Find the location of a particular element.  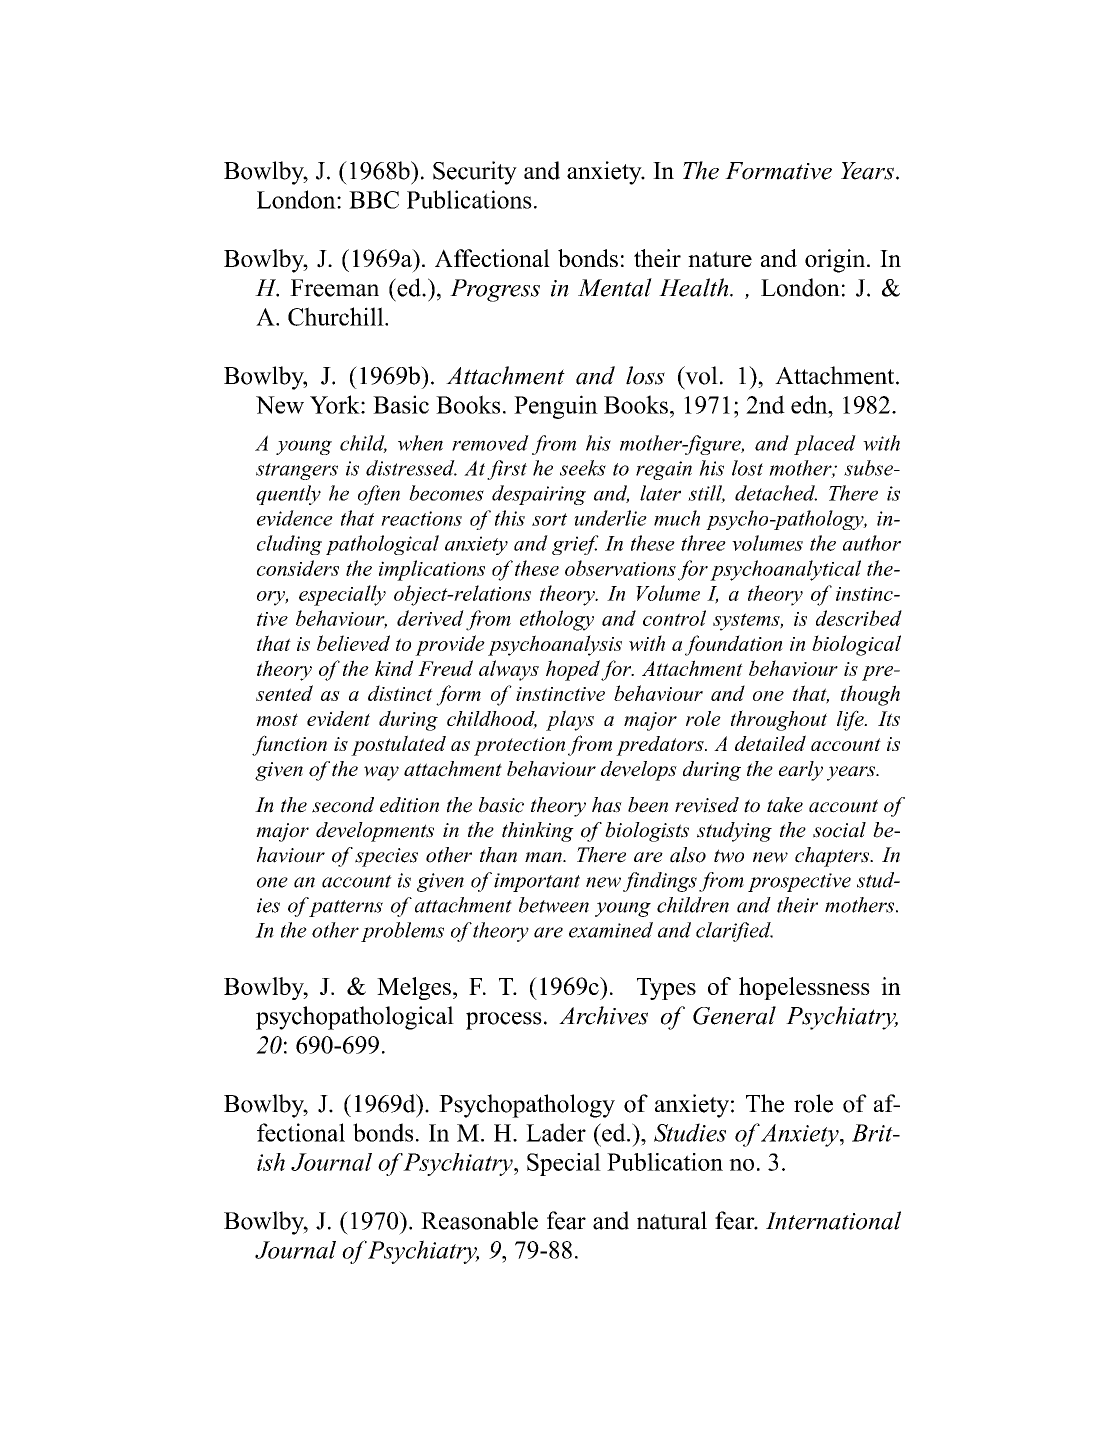

life is located at coordinates (851, 720).
